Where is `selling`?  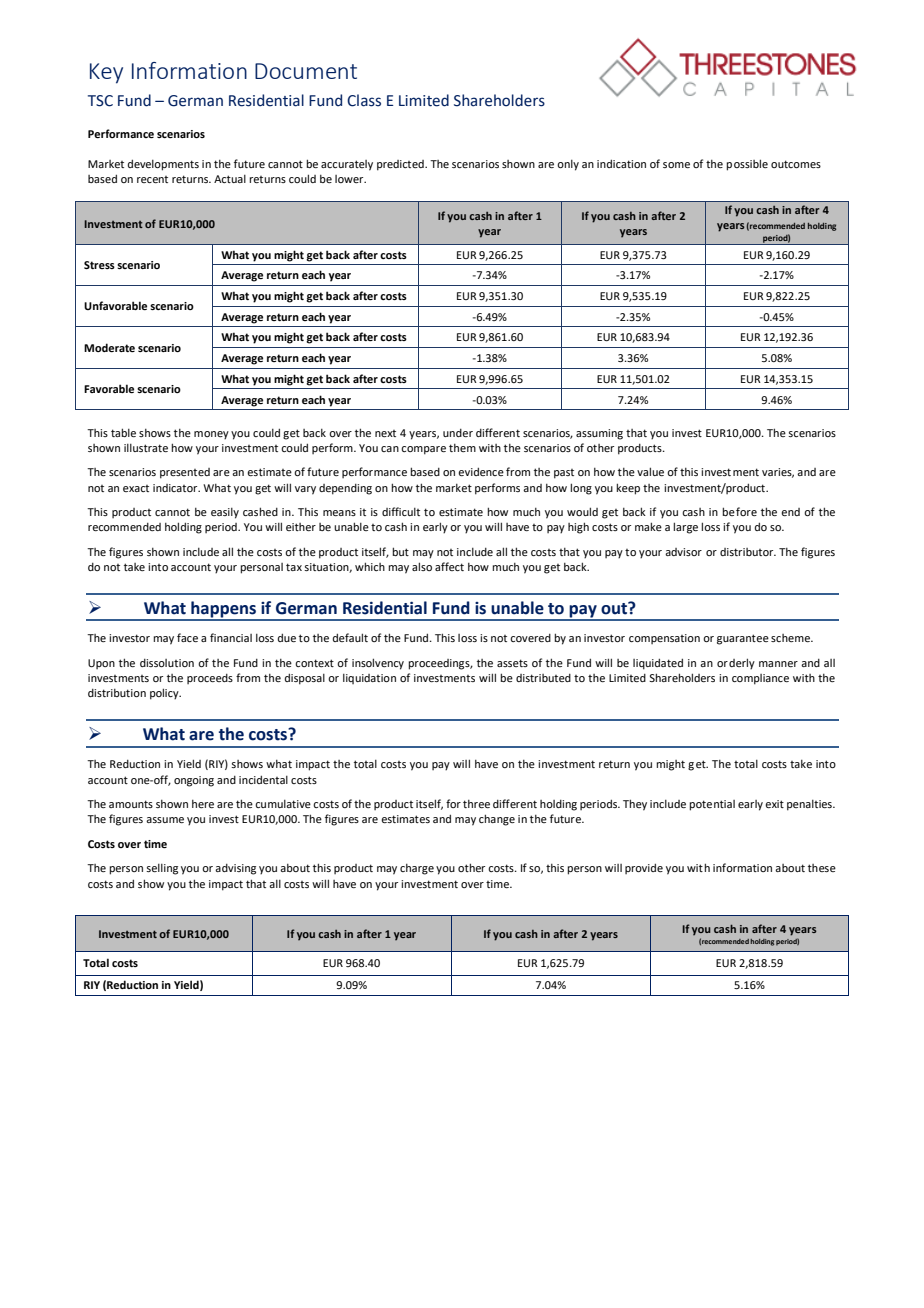 selling is located at coordinates (162, 869).
